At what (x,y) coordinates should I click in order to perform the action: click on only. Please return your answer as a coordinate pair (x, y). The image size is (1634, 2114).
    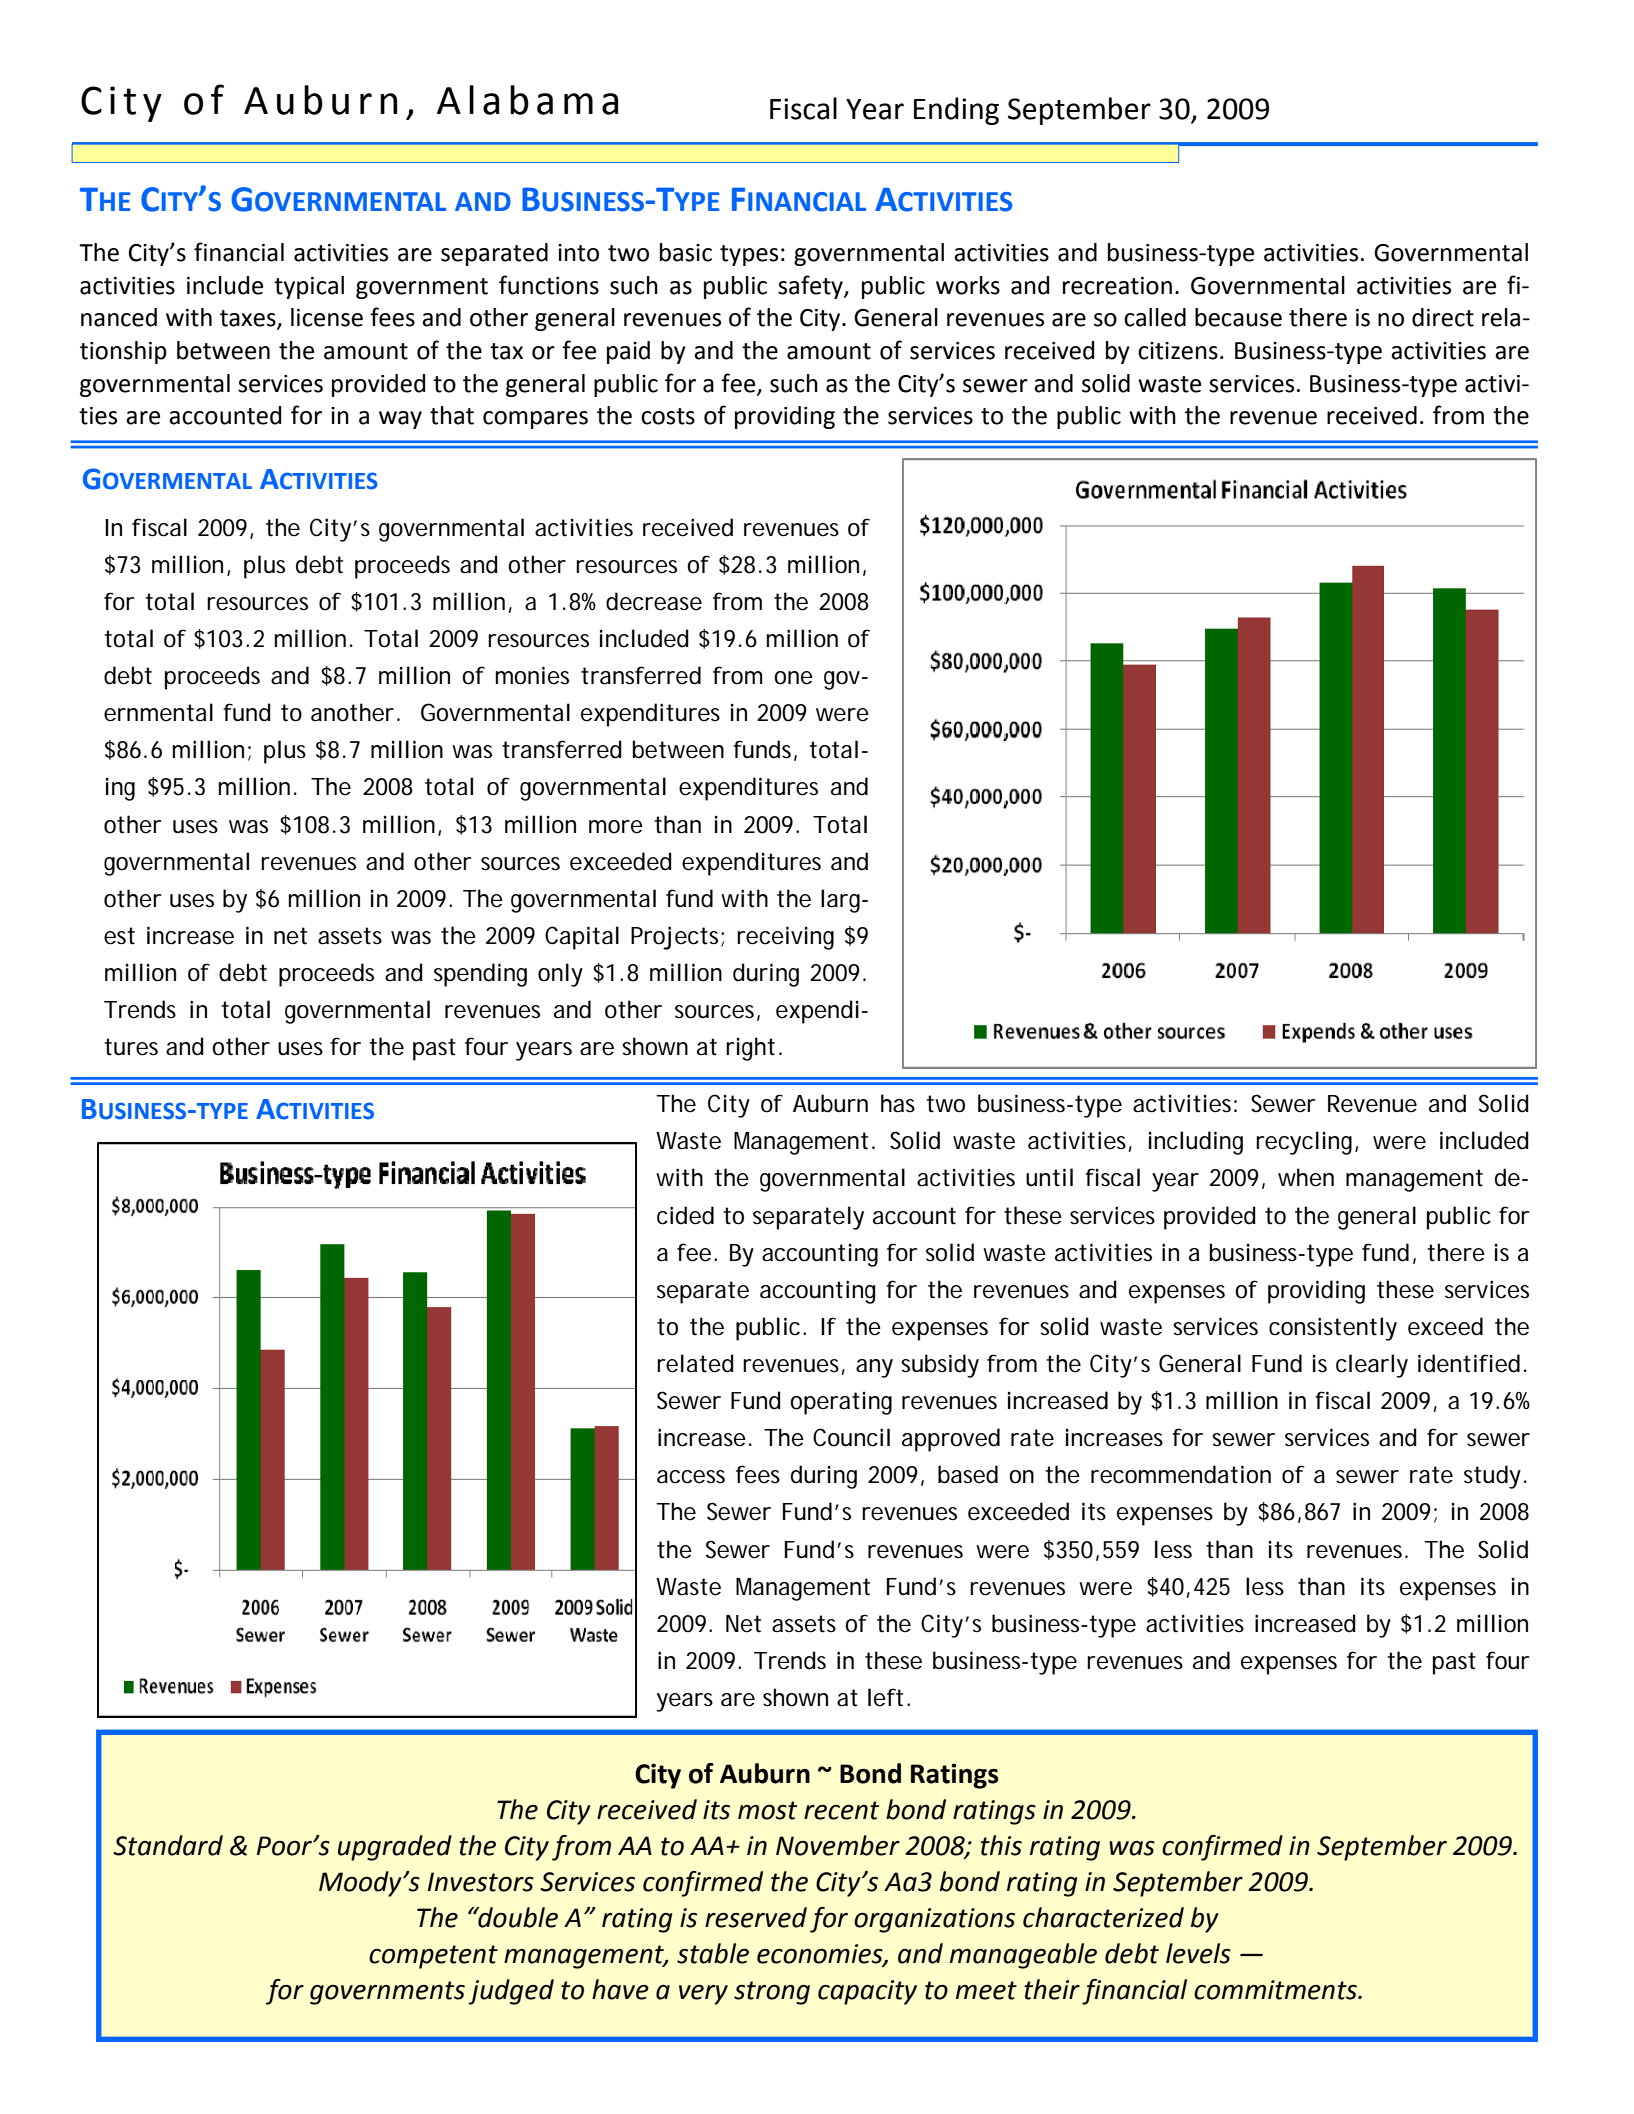
    Looking at the image, I should click on (560, 975).
